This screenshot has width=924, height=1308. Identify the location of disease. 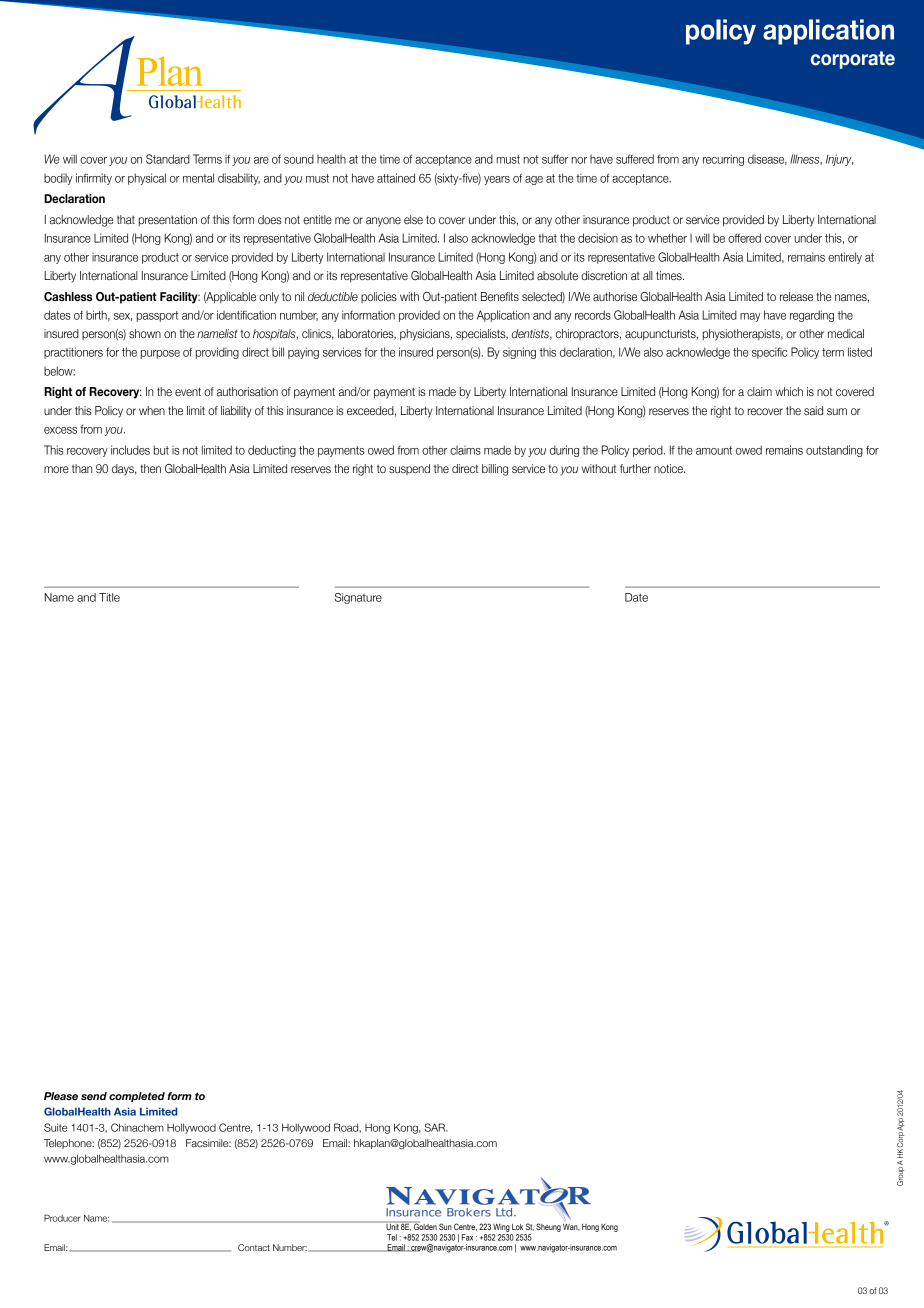
(767, 160).
